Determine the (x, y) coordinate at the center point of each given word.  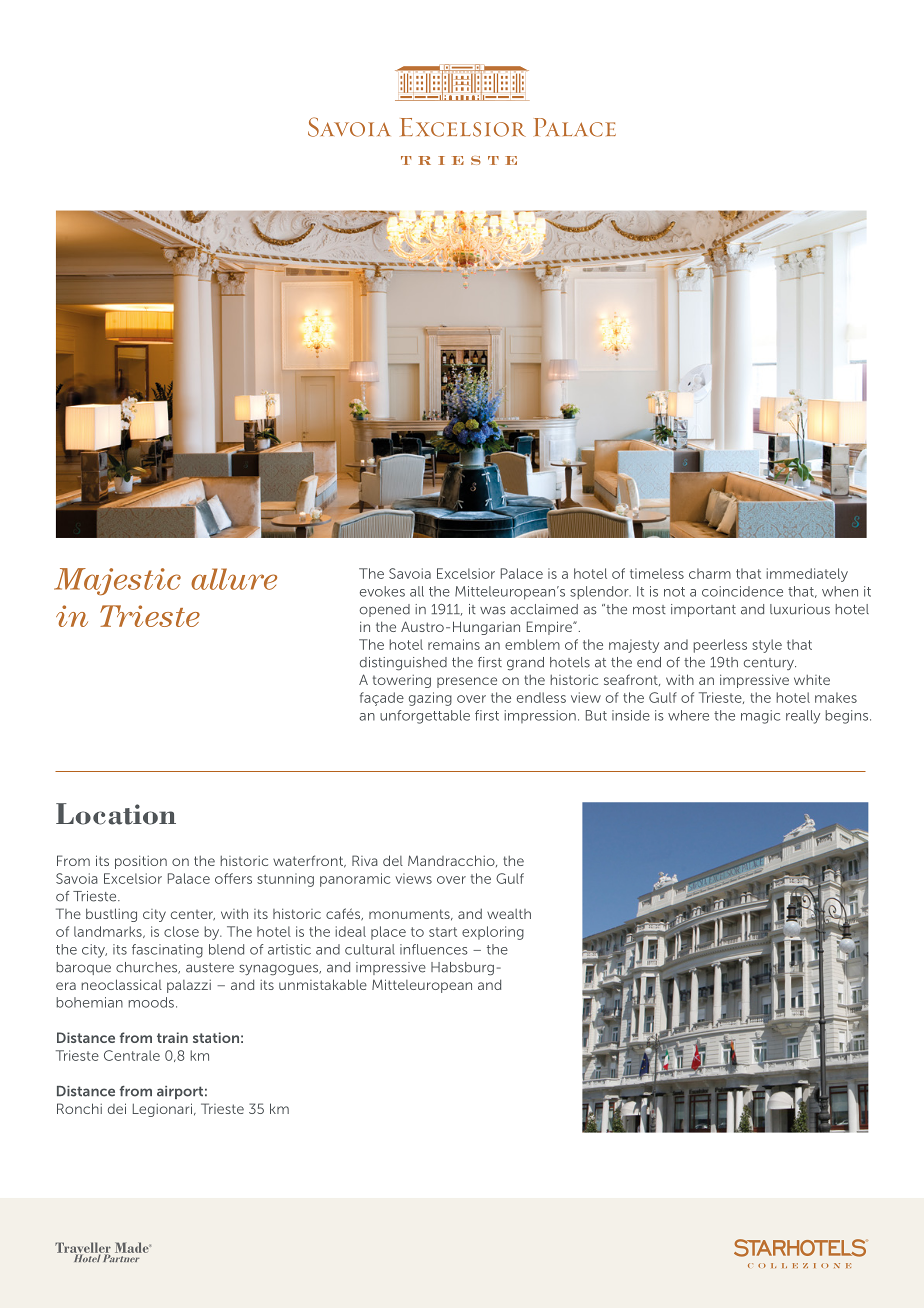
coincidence (742, 591)
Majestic (117, 582)
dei (117, 1108)
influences (434, 949)
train (172, 1037)
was (493, 610)
